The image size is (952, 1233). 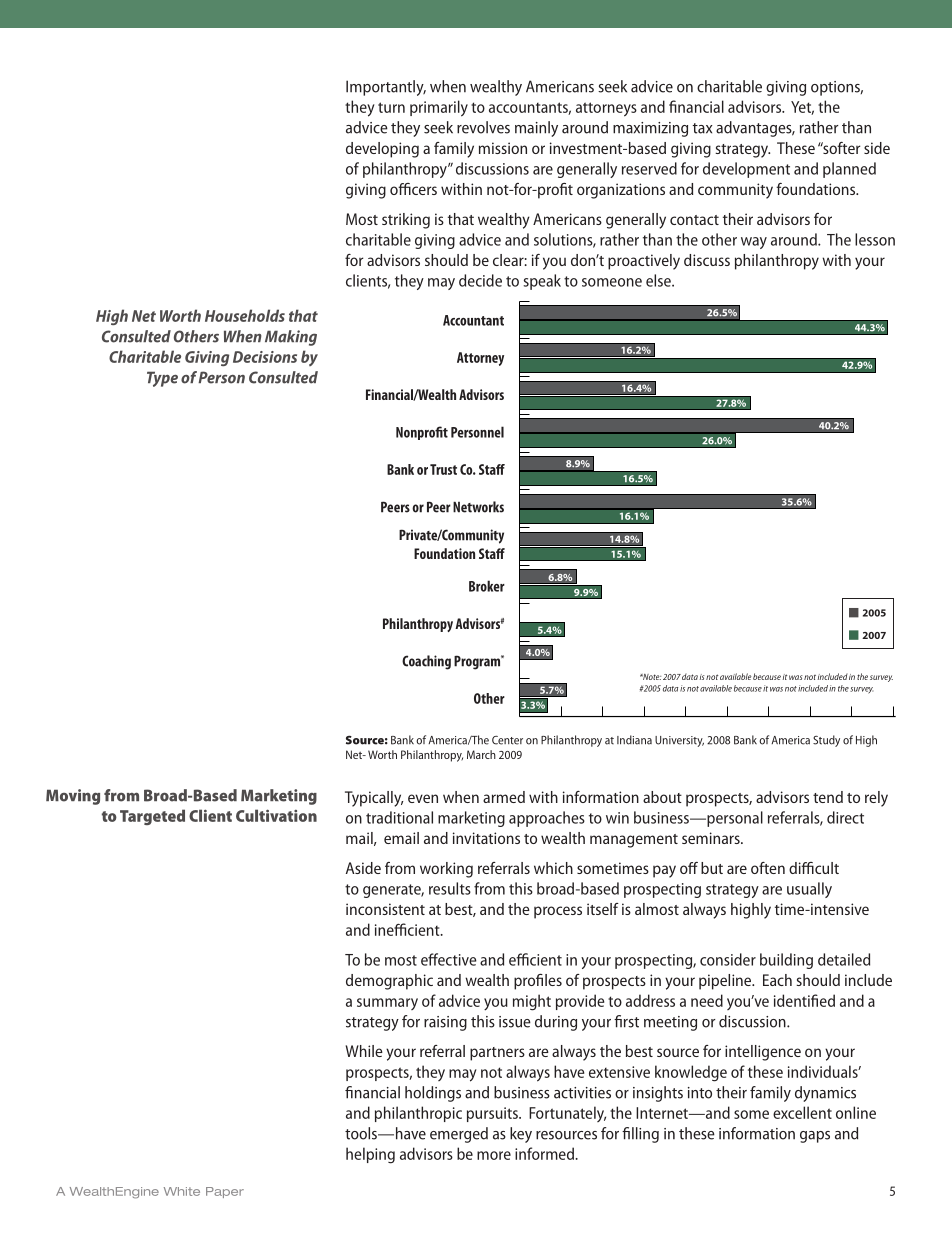 I want to click on tax, so click(x=702, y=128).
